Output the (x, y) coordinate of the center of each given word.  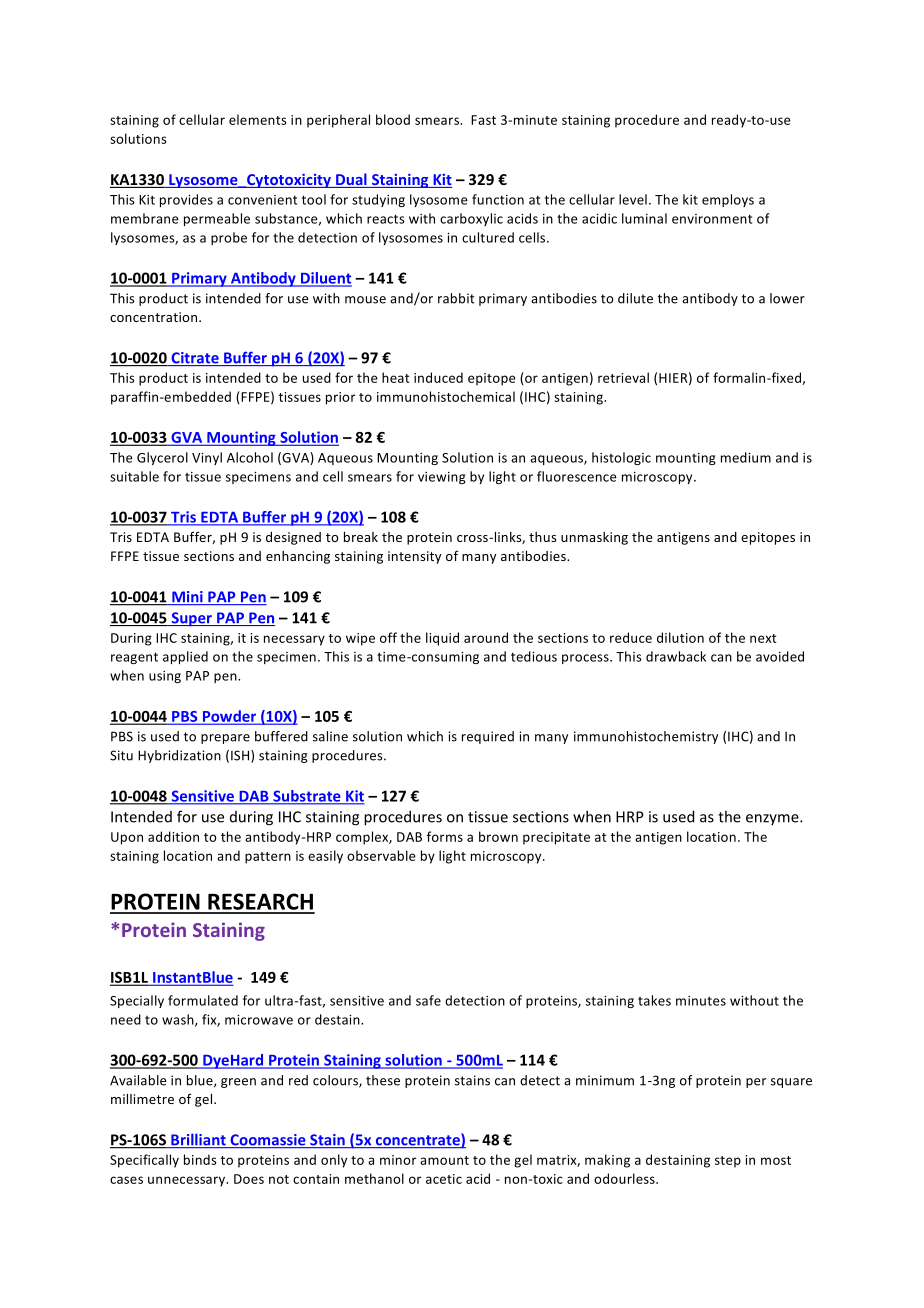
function (498, 199)
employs (728, 200)
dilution (680, 637)
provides (186, 200)
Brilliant (198, 1140)
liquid (442, 639)
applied (185, 657)
